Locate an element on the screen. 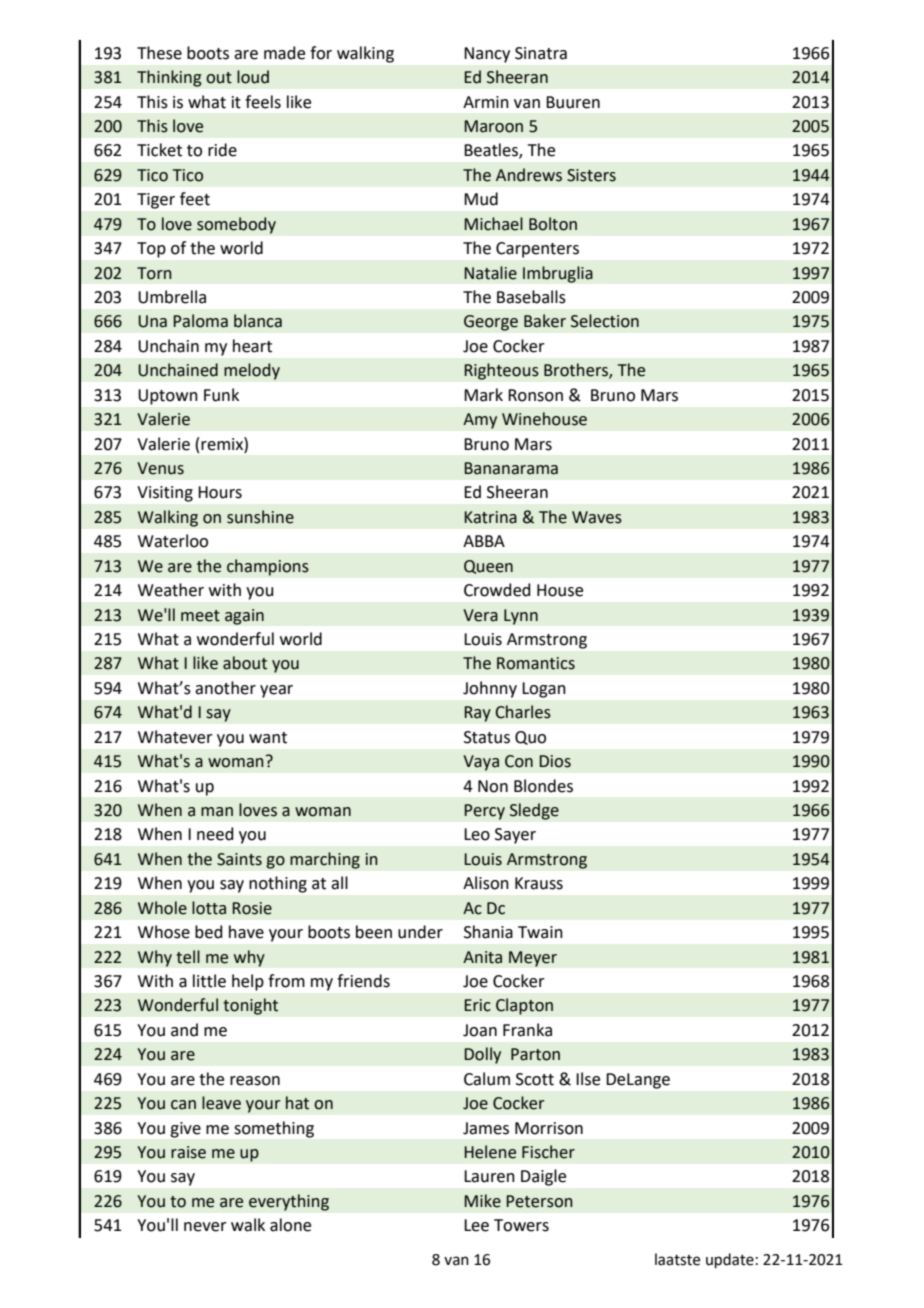  Logan is located at coordinates (544, 690).
